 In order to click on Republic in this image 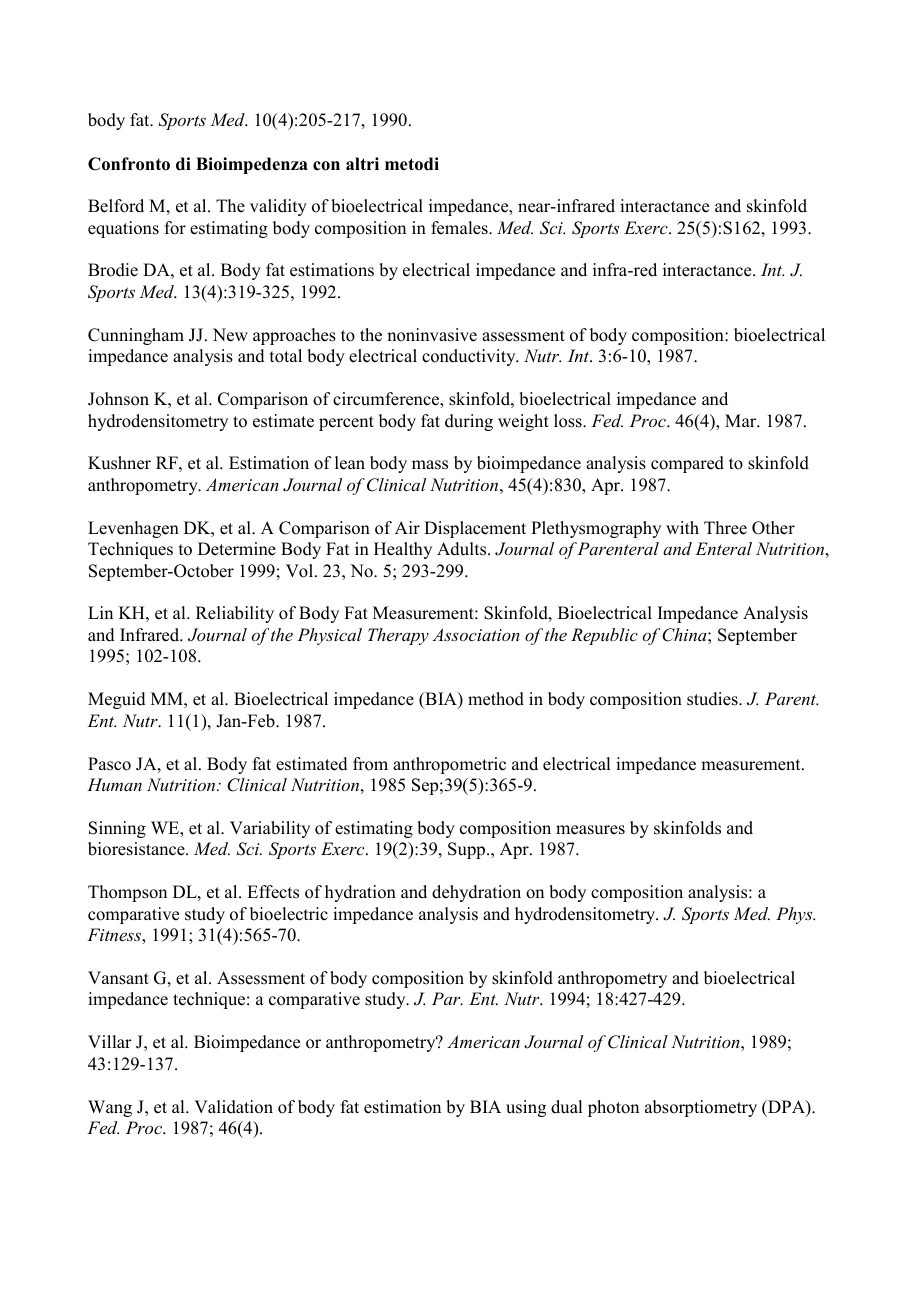, I will do `click(604, 636)`.
